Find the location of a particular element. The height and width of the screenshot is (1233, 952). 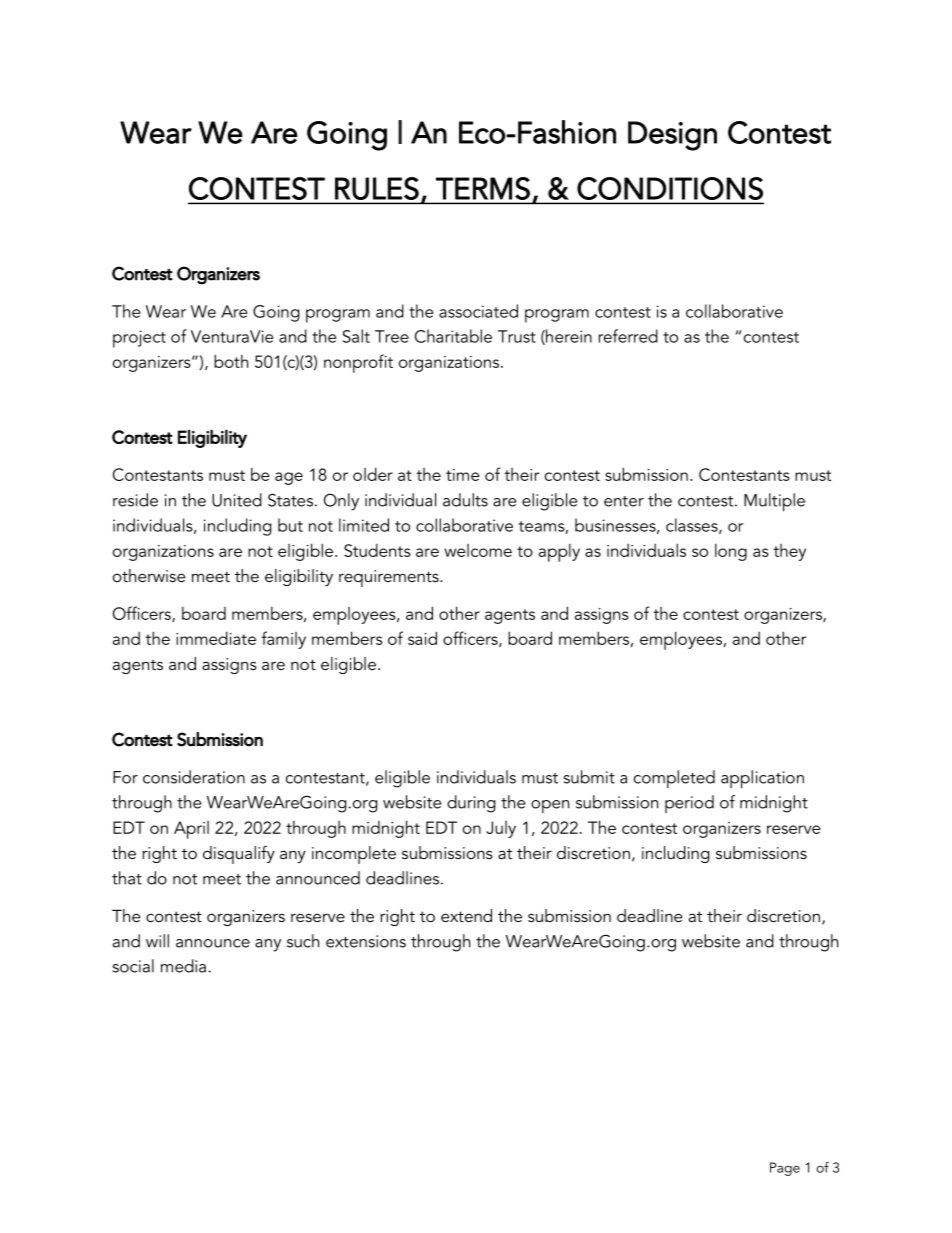

extensions is located at coordinates (366, 941).
